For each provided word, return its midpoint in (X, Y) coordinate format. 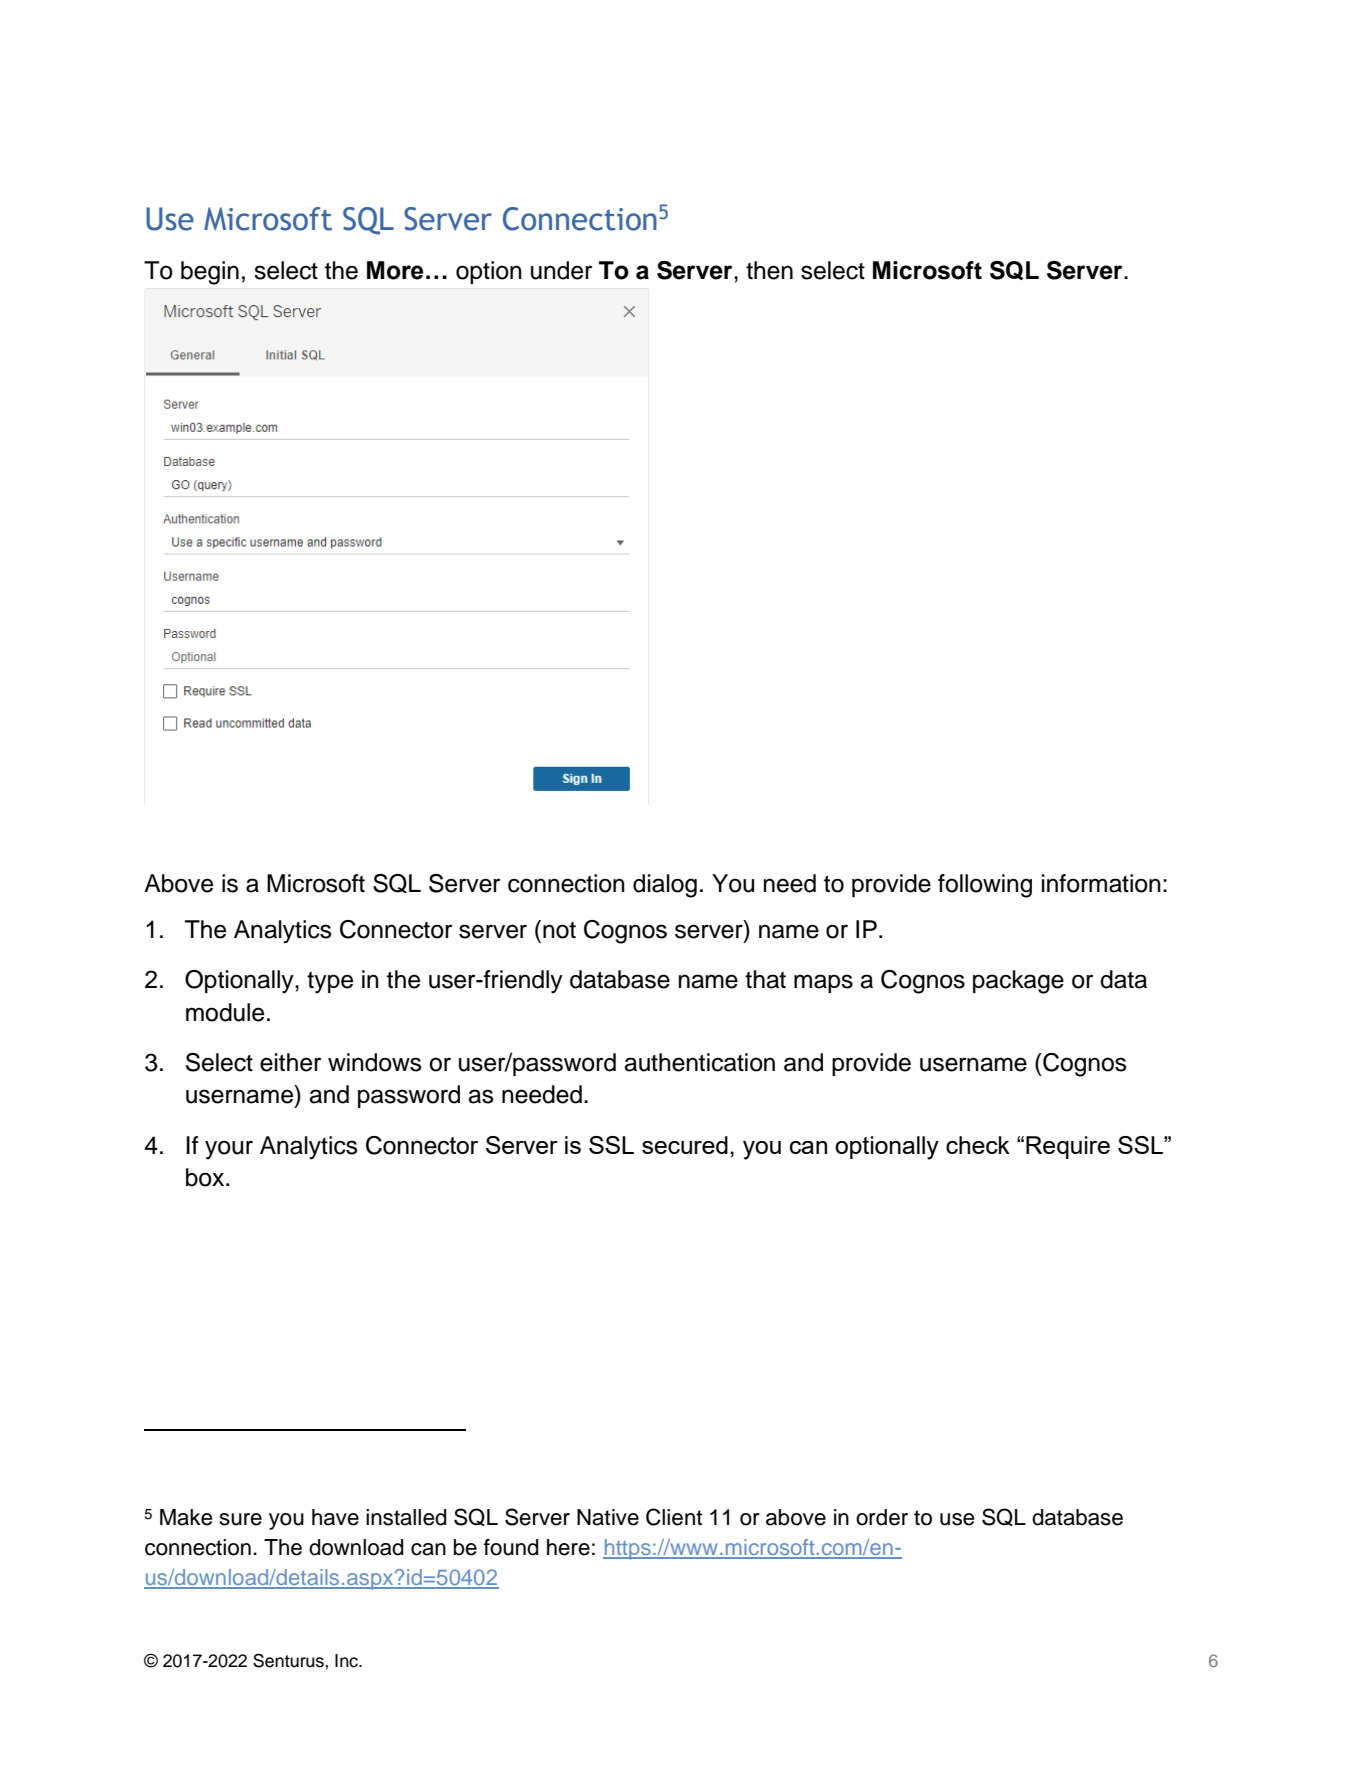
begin (210, 273)
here (568, 1547)
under (561, 270)
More (395, 270)
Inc (347, 1661)
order (882, 1517)
